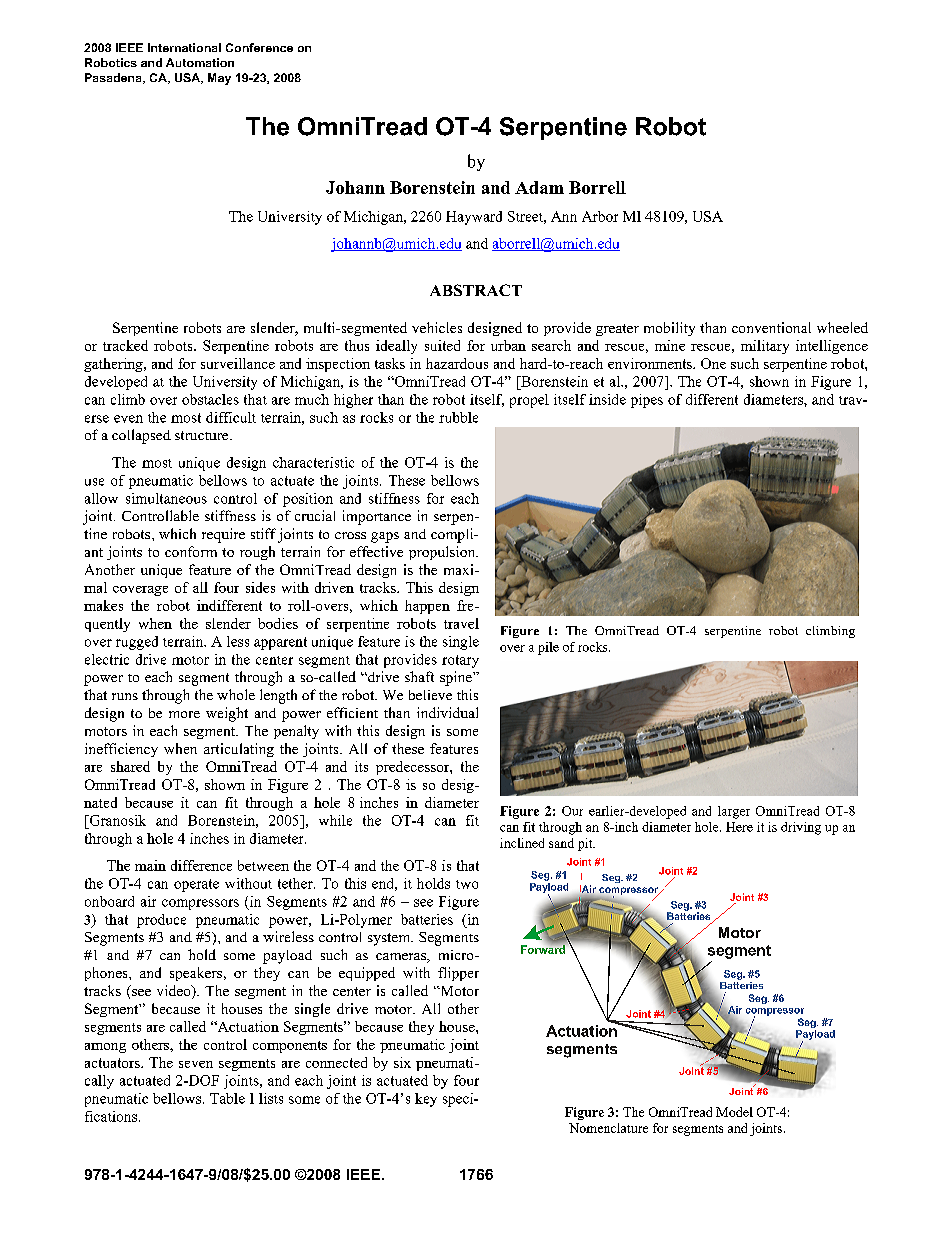  What do you see at coordinates (203, 435) in the image?
I see `structure` at bounding box center [203, 435].
